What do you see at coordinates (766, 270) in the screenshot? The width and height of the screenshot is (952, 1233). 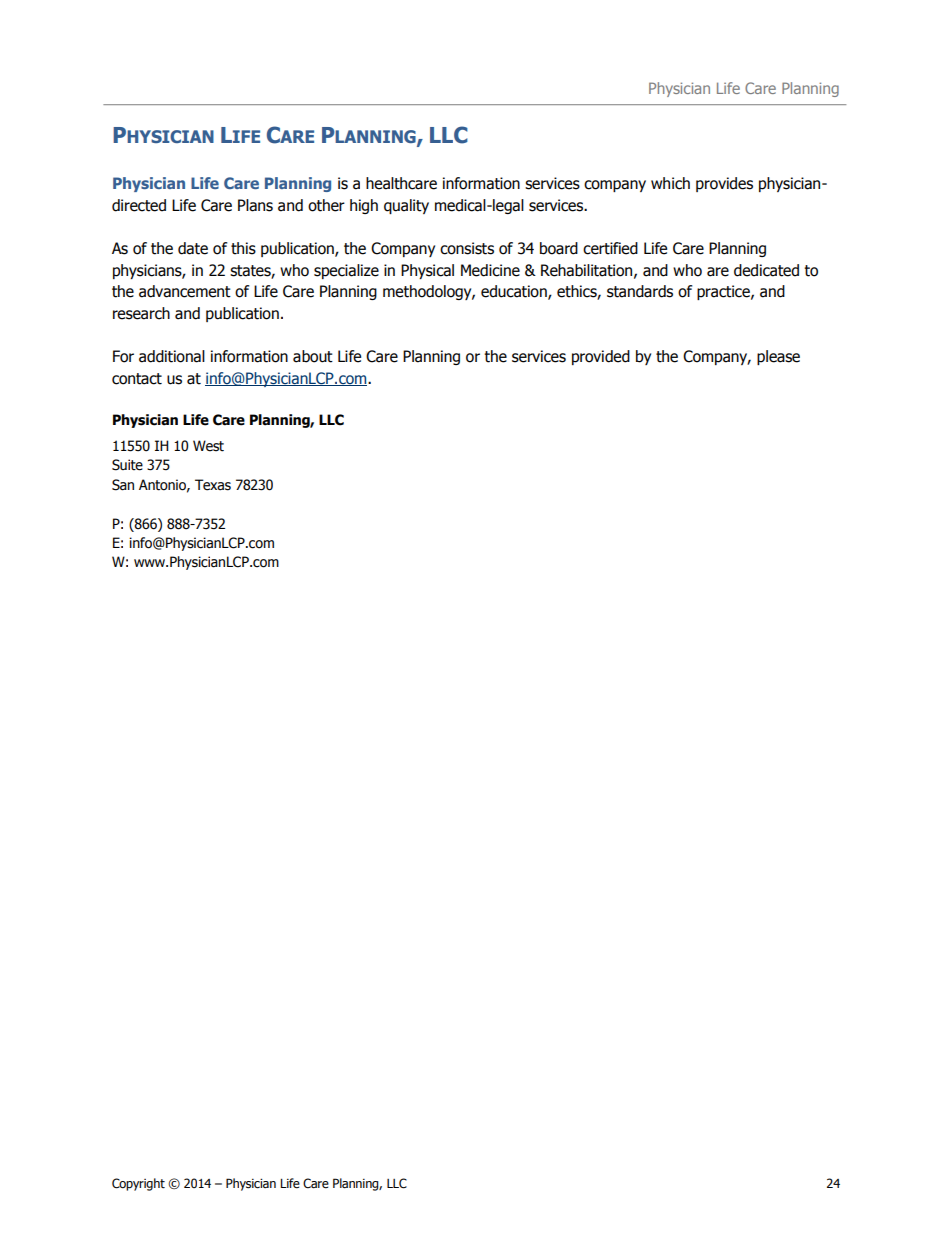 I see `dedicated` at bounding box center [766, 270].
